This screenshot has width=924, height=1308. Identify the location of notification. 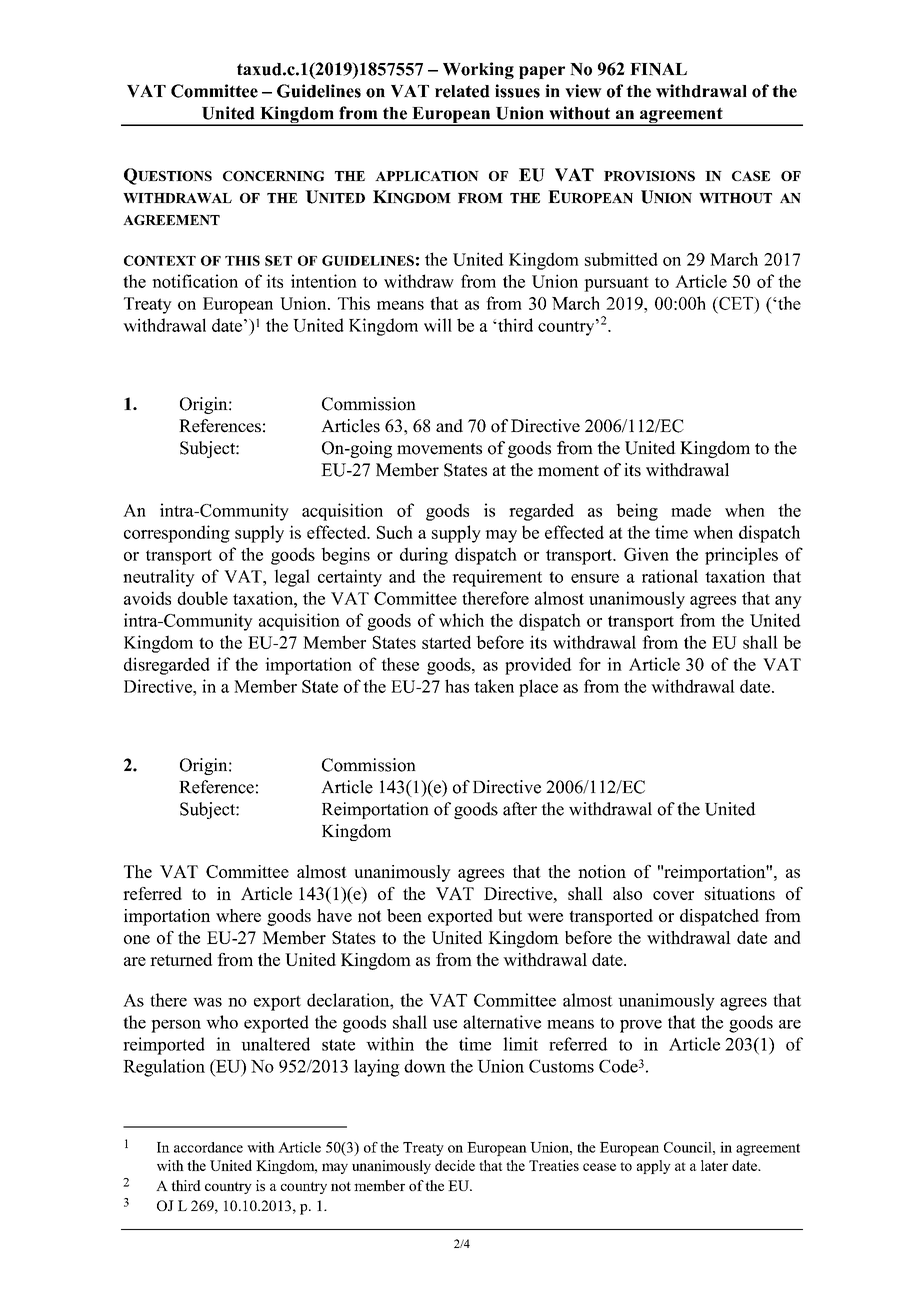
(195, 281).
